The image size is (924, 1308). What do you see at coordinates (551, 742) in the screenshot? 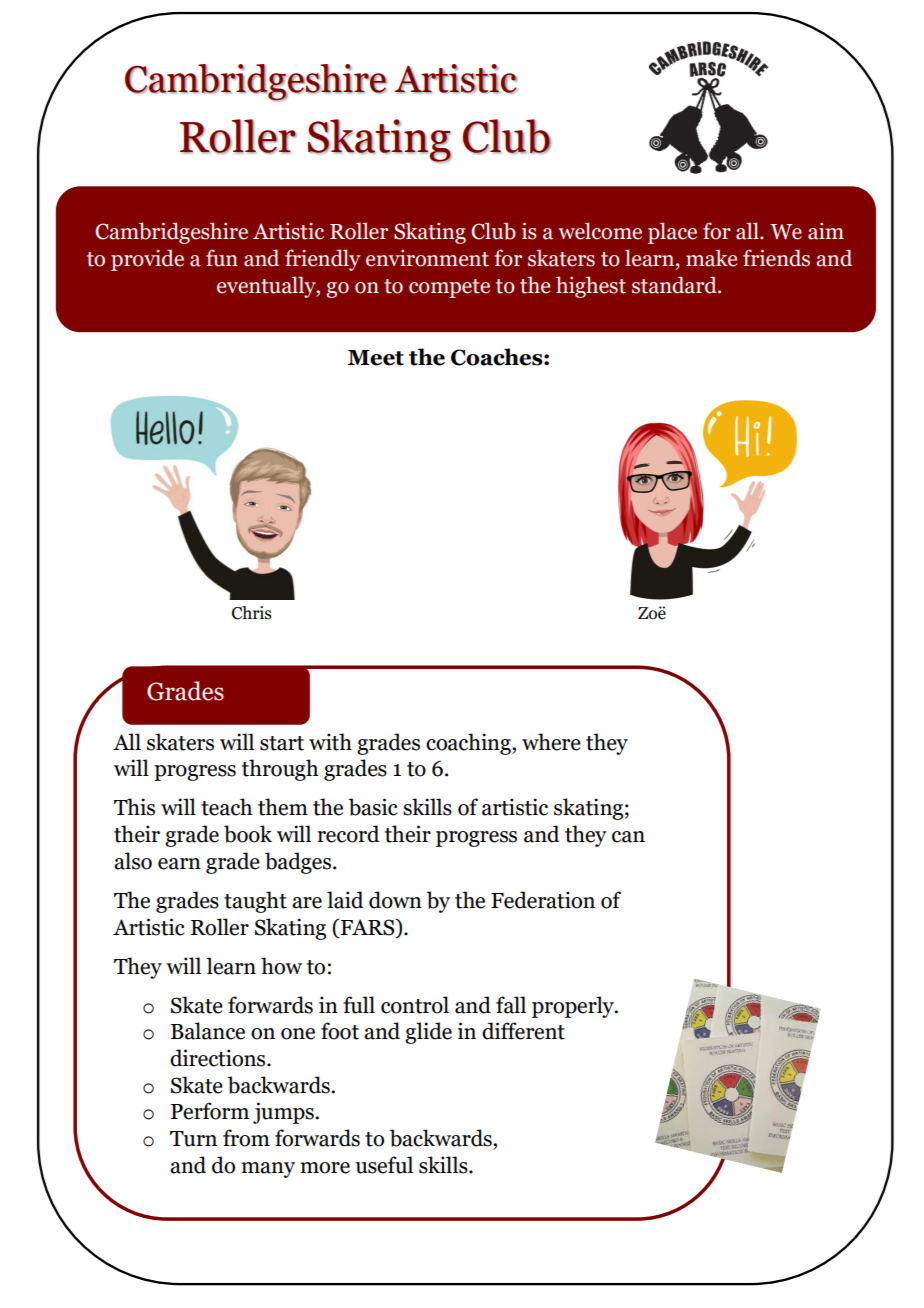
I see `where` at bounding box center [551, 742].
